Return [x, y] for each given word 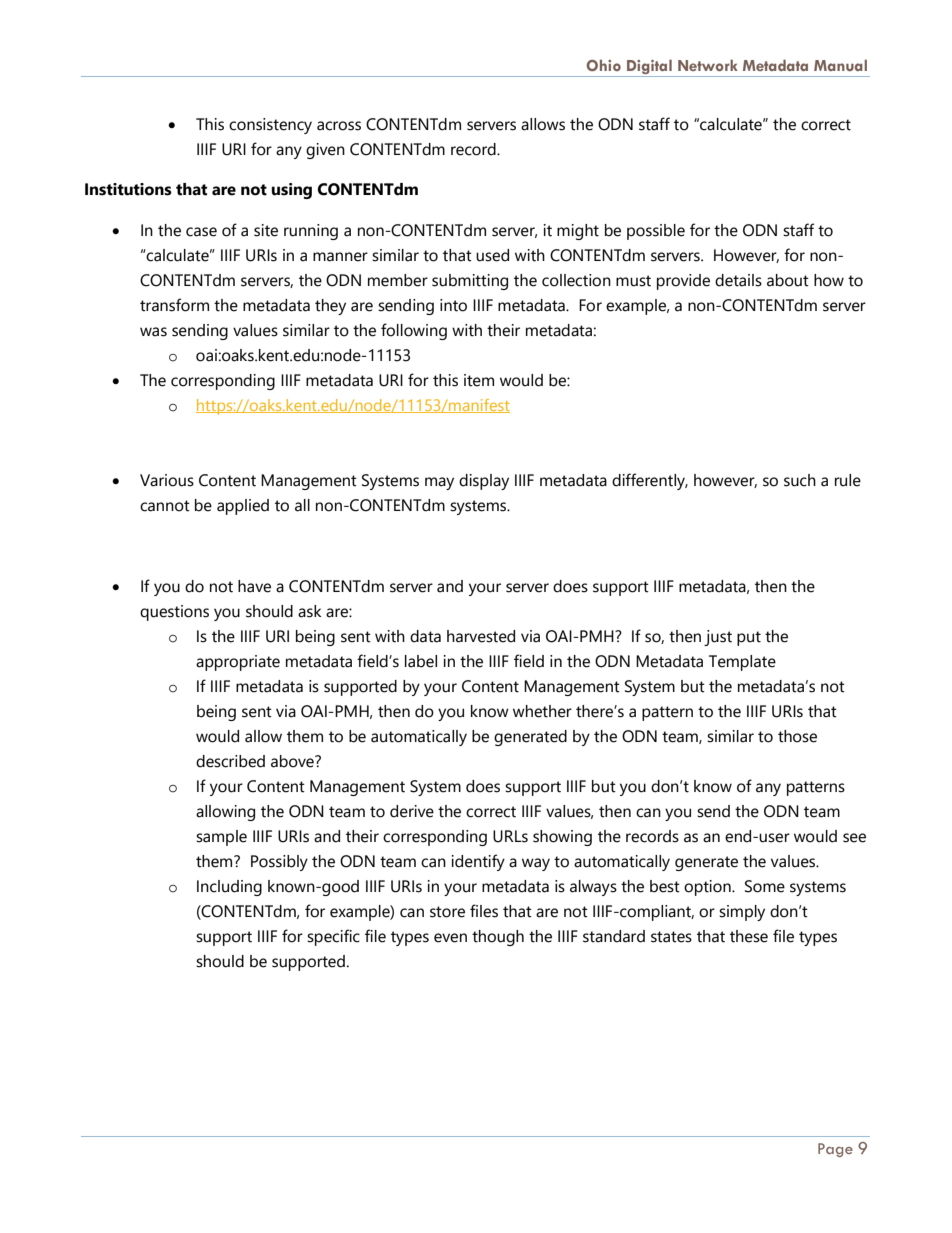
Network [708, 65]
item [479, 380]
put [749, 638]
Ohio [603, 65]
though [498, 938]
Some [765, 886]
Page [835, 1150]
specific [333, 937]
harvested [481, 636]
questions [174, 613]
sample [221, 838]
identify [478, 862]
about [788, 280]
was [153, 332]
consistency [270, 126]
